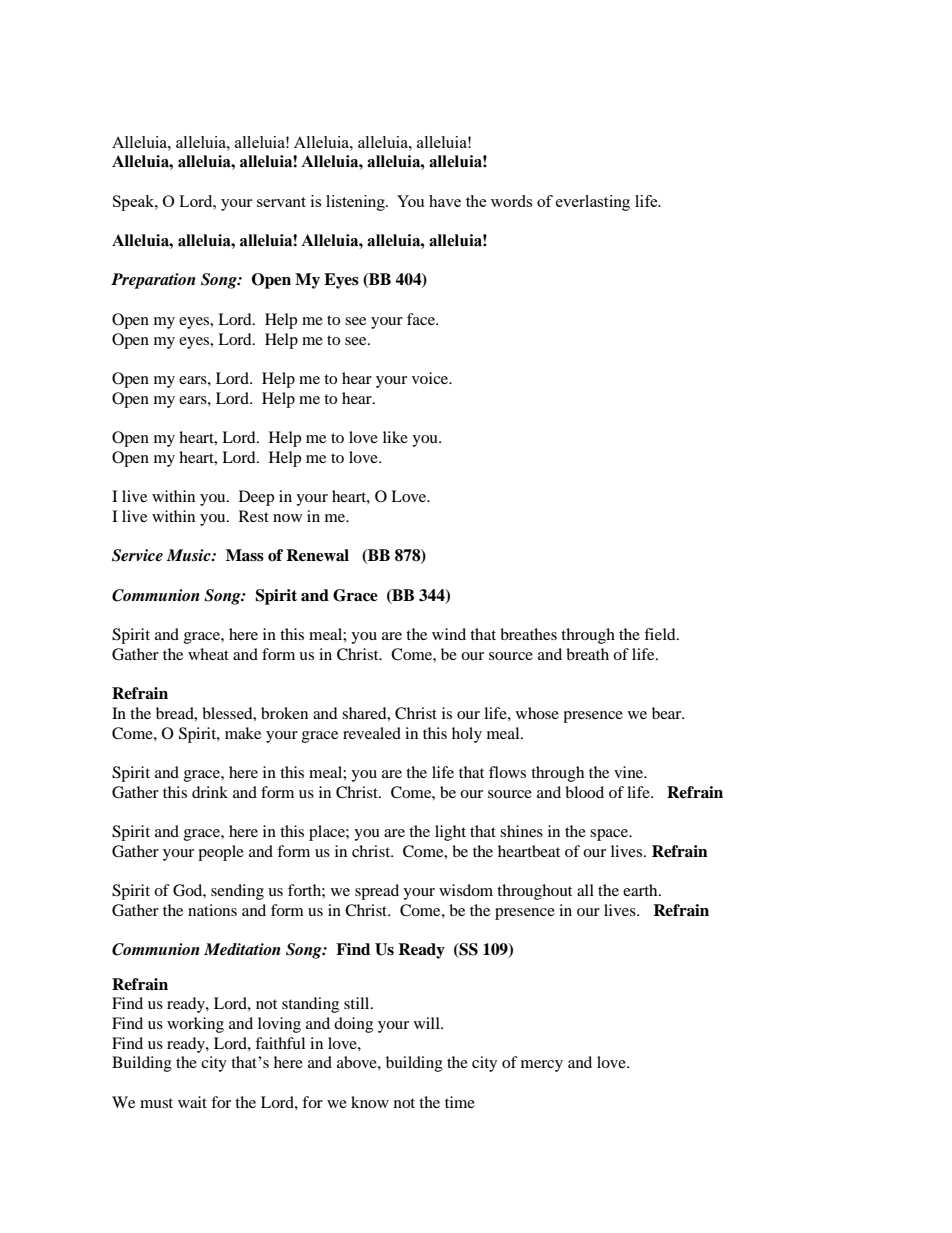 The width and height of the screenshot is (952, 1233). I want to click on field, so click(661, 634).
